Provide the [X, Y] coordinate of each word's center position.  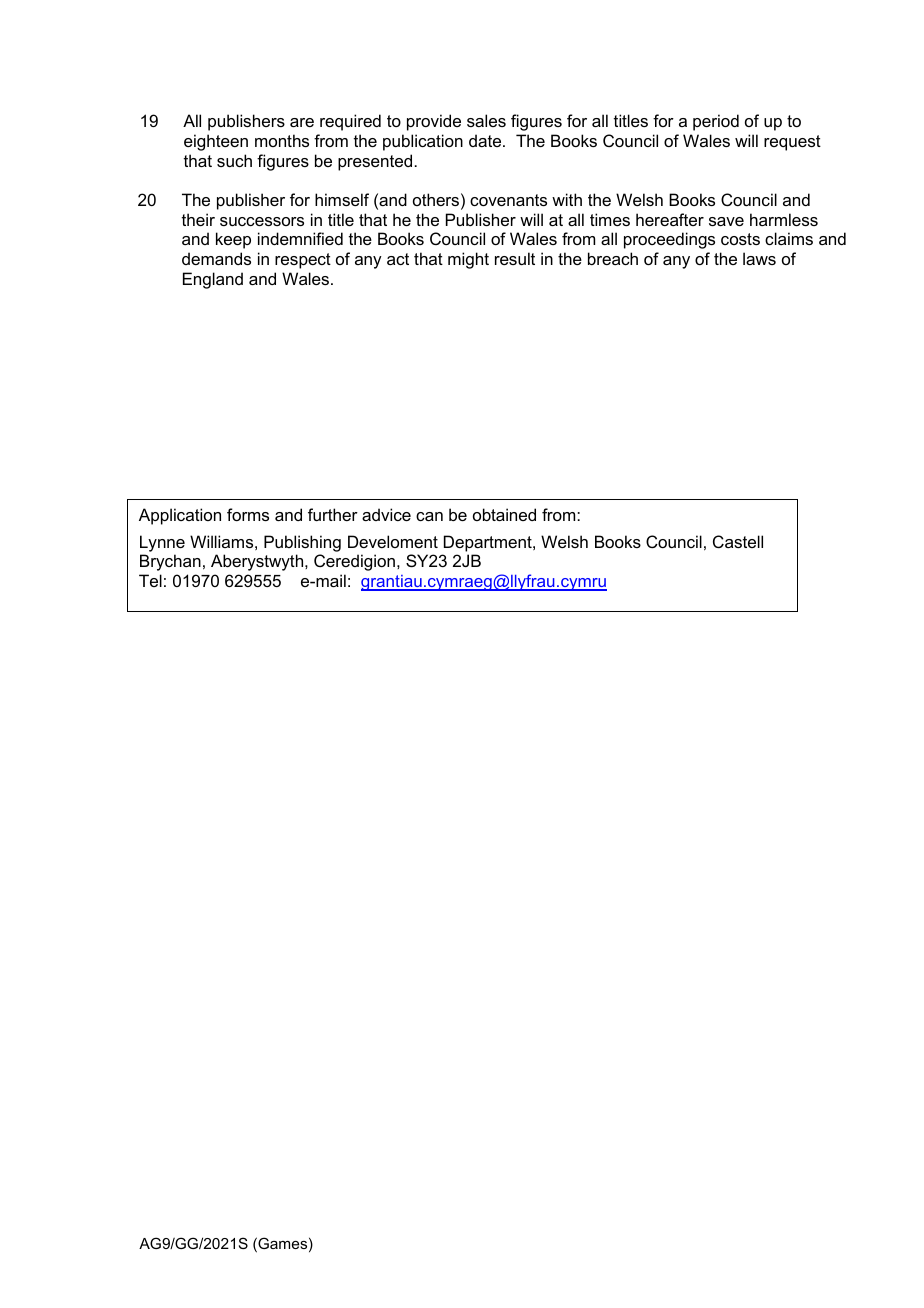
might [468, 260]
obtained [504, 514]
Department [489, 543]
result [515, 258]
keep [233, 240]
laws [759, 258]
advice [386, 514]
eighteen [216, 142]
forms [248, 514]
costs [740, 239]
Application [180, 516]
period [716, 122]
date [486, 140]
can [429, 516]
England [213, 280]
